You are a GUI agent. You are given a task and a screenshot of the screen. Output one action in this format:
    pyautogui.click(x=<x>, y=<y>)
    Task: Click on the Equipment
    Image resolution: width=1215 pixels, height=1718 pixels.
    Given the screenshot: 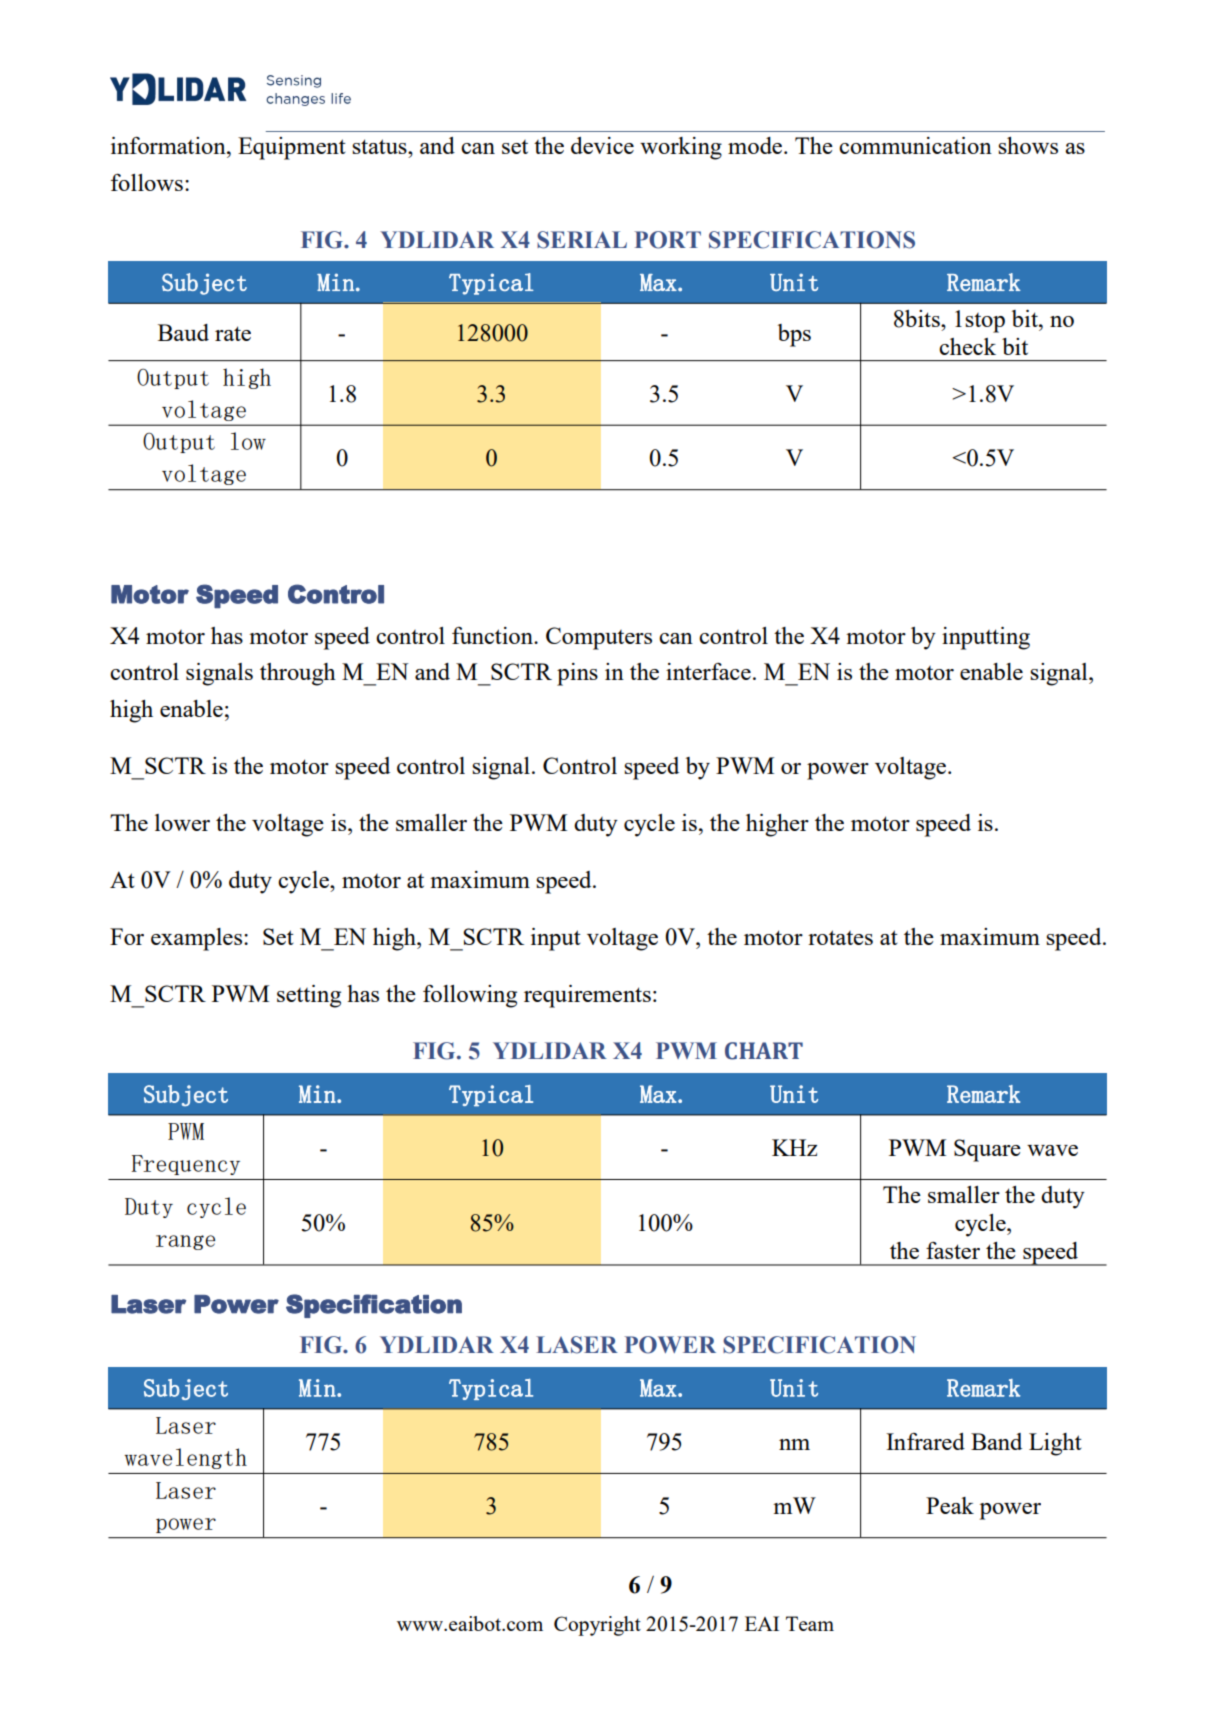 What is the action you would take?
    pyautogui.click(x=292, y=148)
